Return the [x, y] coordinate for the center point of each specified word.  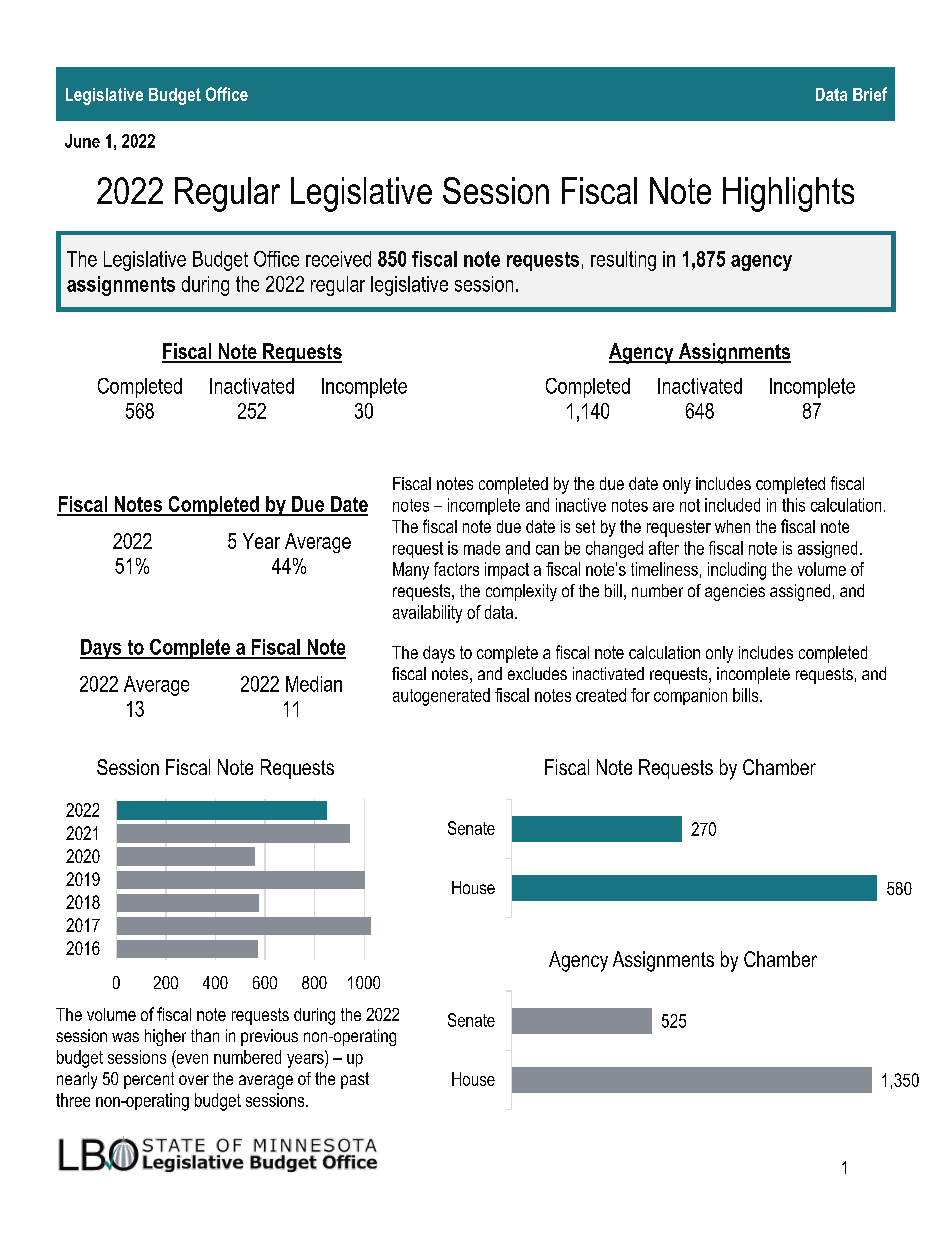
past [355, 1080]
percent [149, 1080]
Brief [870, 94]
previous [269, 1037]
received [338, 259]
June [82, 141]
